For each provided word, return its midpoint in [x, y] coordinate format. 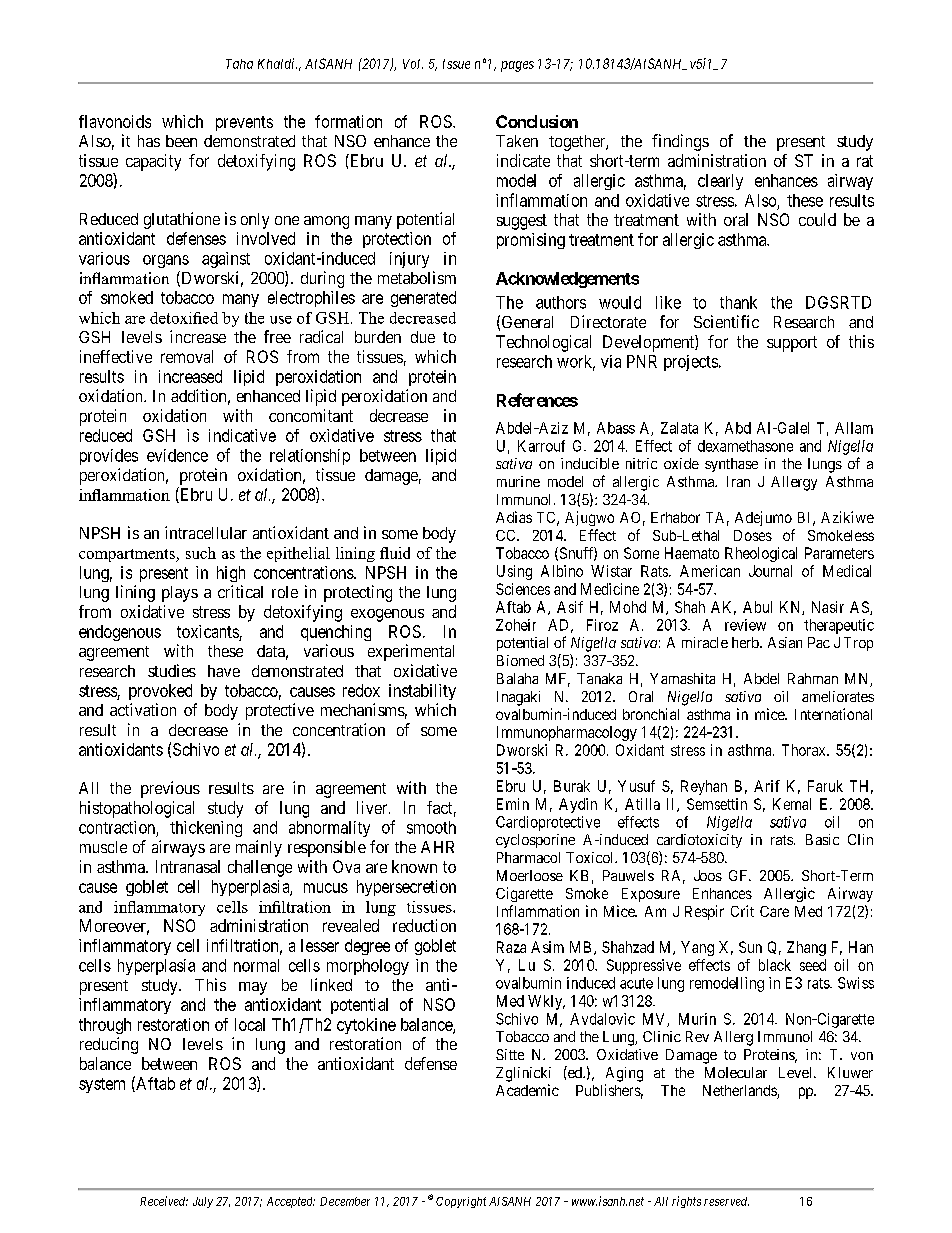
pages [517, 66]
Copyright [461, 1202]
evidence [177, 455]
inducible [590, 463]
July [203, 1202]
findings [680, 142]
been [181, 141]
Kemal [792, 804]
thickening [206, 829]
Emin [513, 804]
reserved [726, 1201]
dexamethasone [745, 446]
